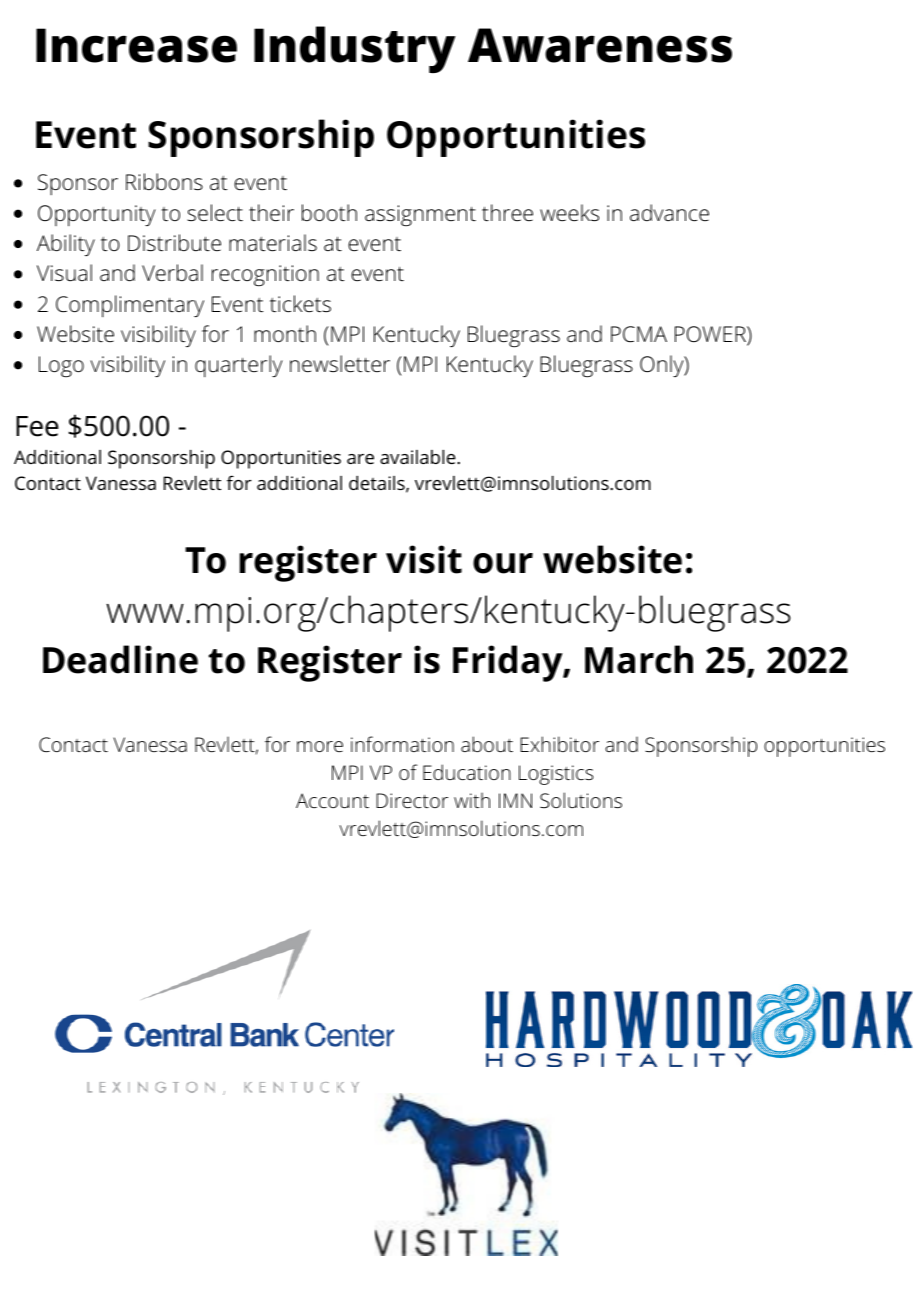  Describe the element at coordinates (639, 659) in the screenshot. I see `March` at that location.
